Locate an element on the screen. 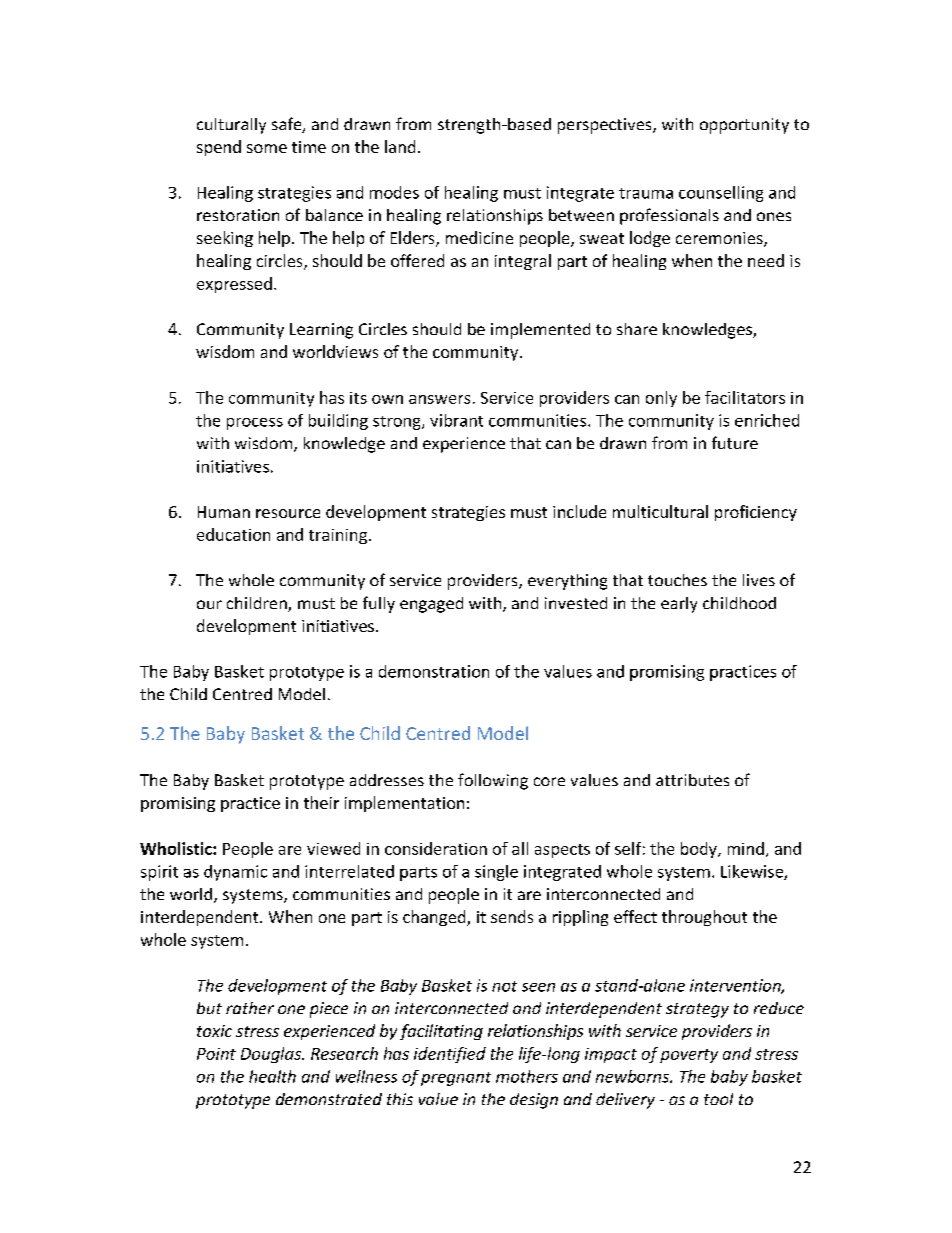 The height and width of the screenshot is (1233, 952). Point is located at coordinates (216, 1054).
